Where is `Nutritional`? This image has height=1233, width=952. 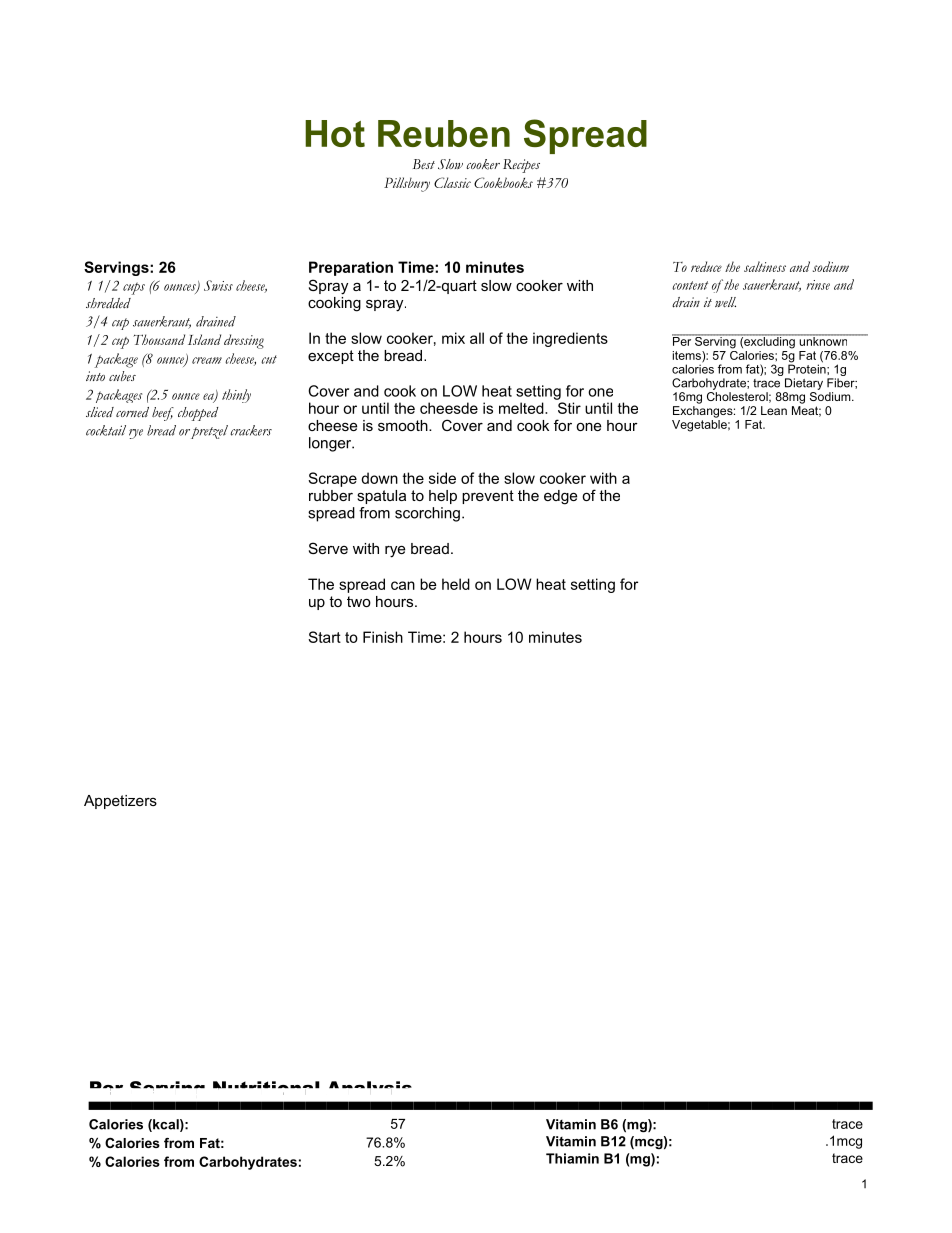 Nutritional is located at coordinates (266, 1088).
